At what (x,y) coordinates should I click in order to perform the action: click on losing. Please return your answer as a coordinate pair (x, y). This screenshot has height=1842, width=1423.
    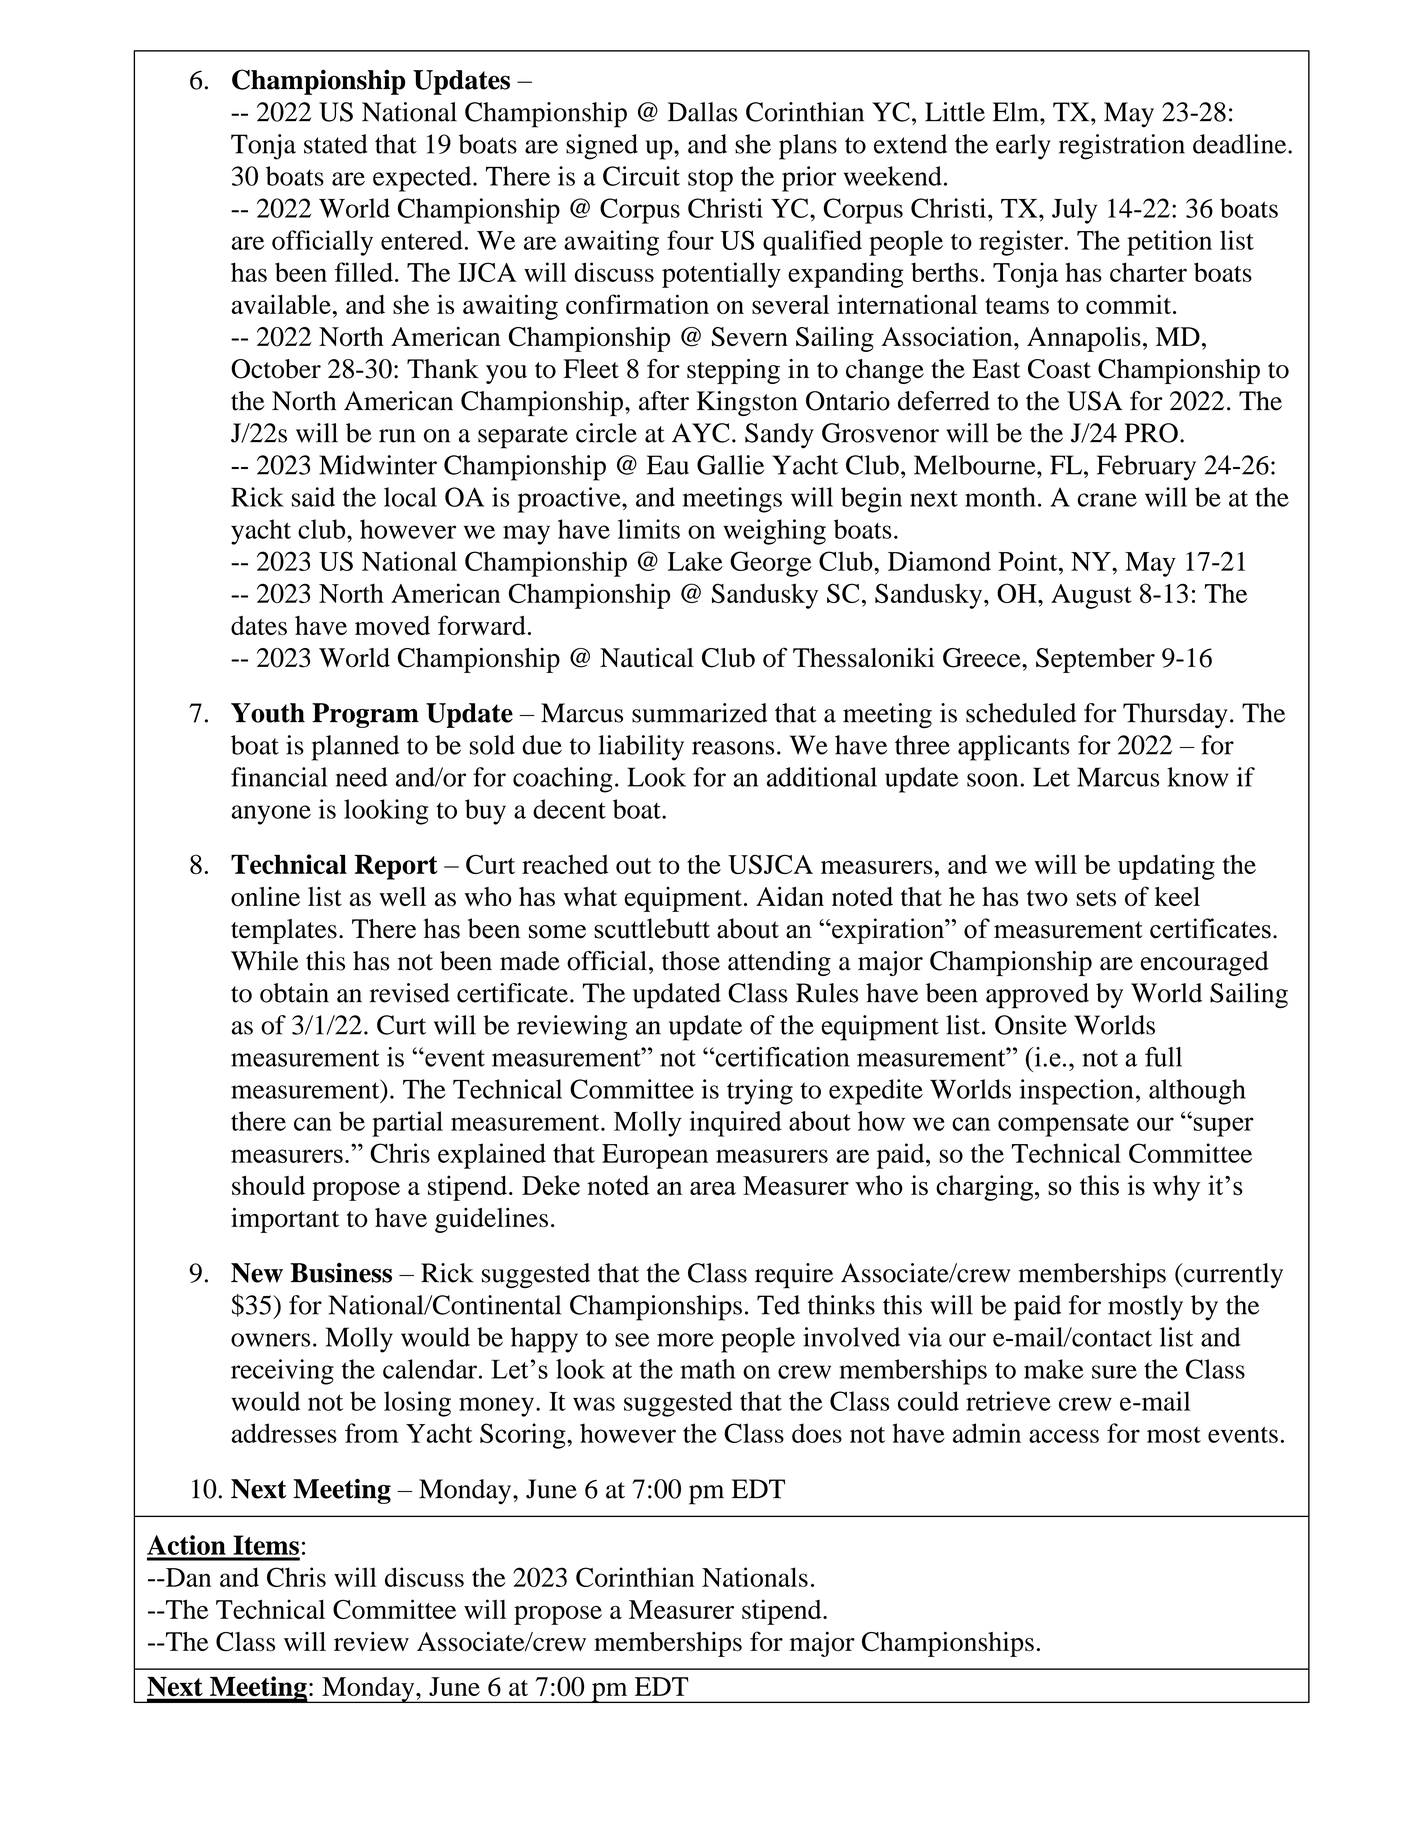
    Looking at the image, I should click on (417, 1404).
